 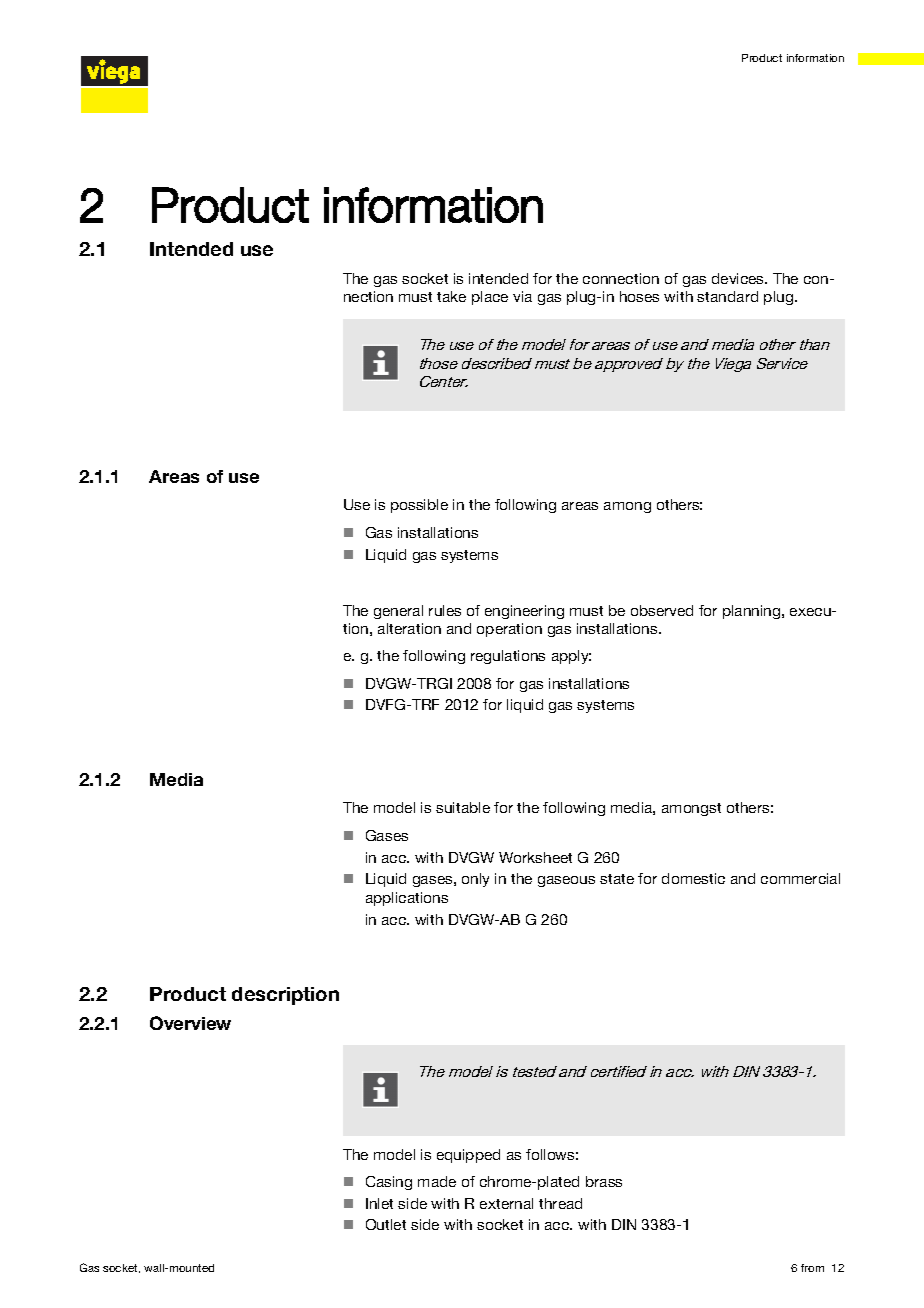 What do you see at coordinates (727, 296) in the page?
I see `standard` at bounding box center [727, 296].
